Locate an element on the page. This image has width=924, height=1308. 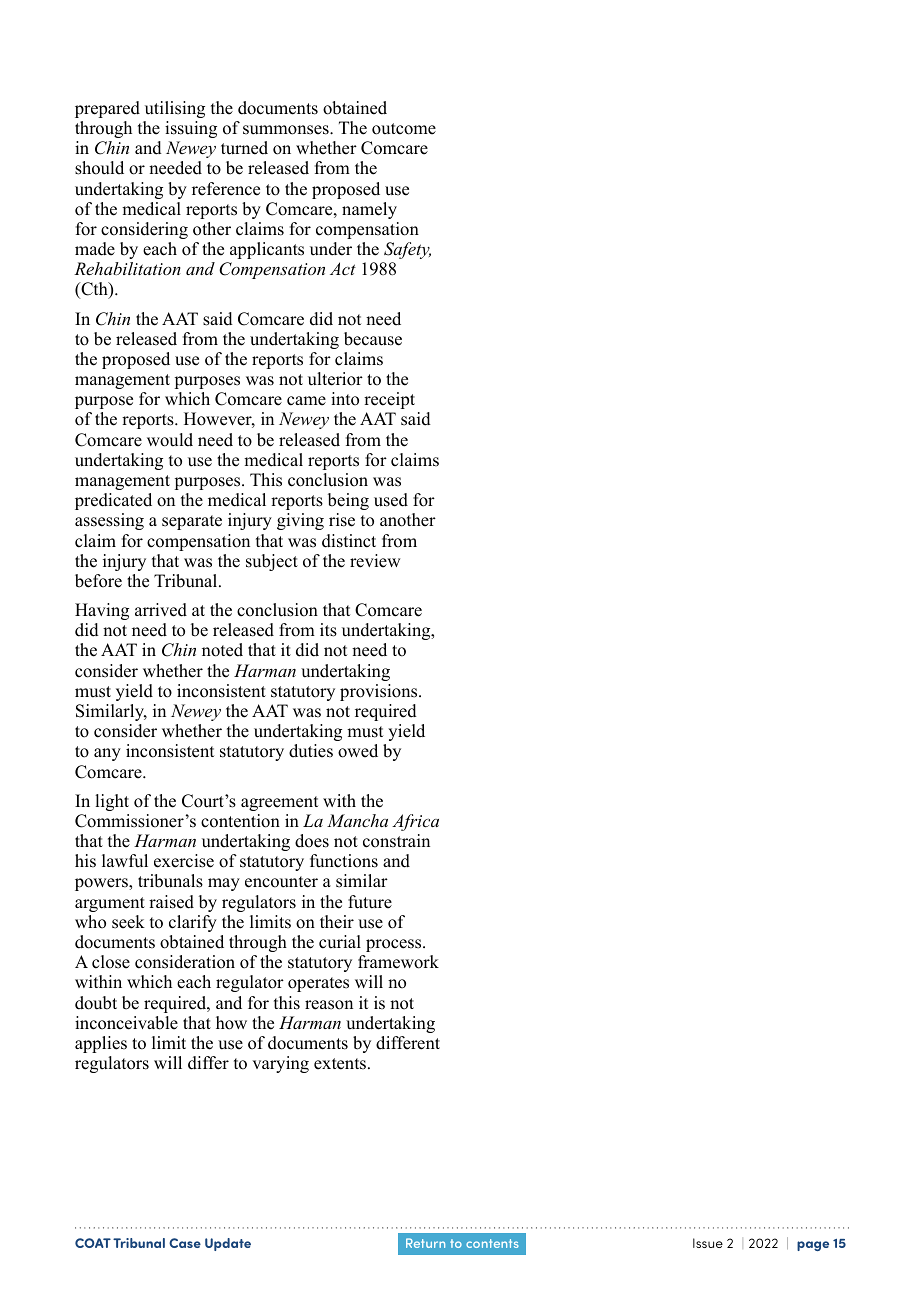
extents is located at coordinates (341, 1064).
